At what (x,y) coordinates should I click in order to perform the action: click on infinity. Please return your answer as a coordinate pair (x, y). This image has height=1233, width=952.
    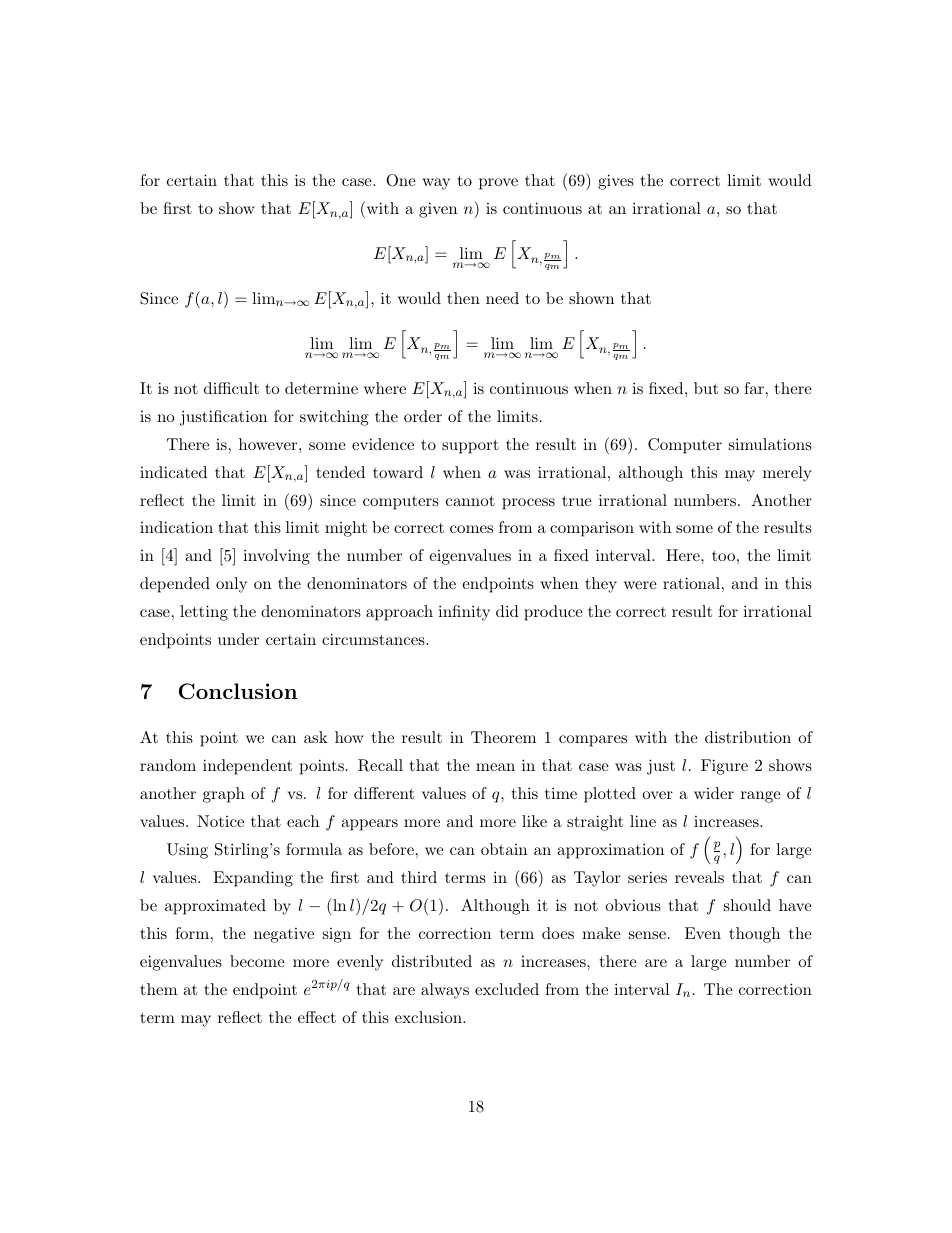
    Looking at the image, I should click on (464, 613).
